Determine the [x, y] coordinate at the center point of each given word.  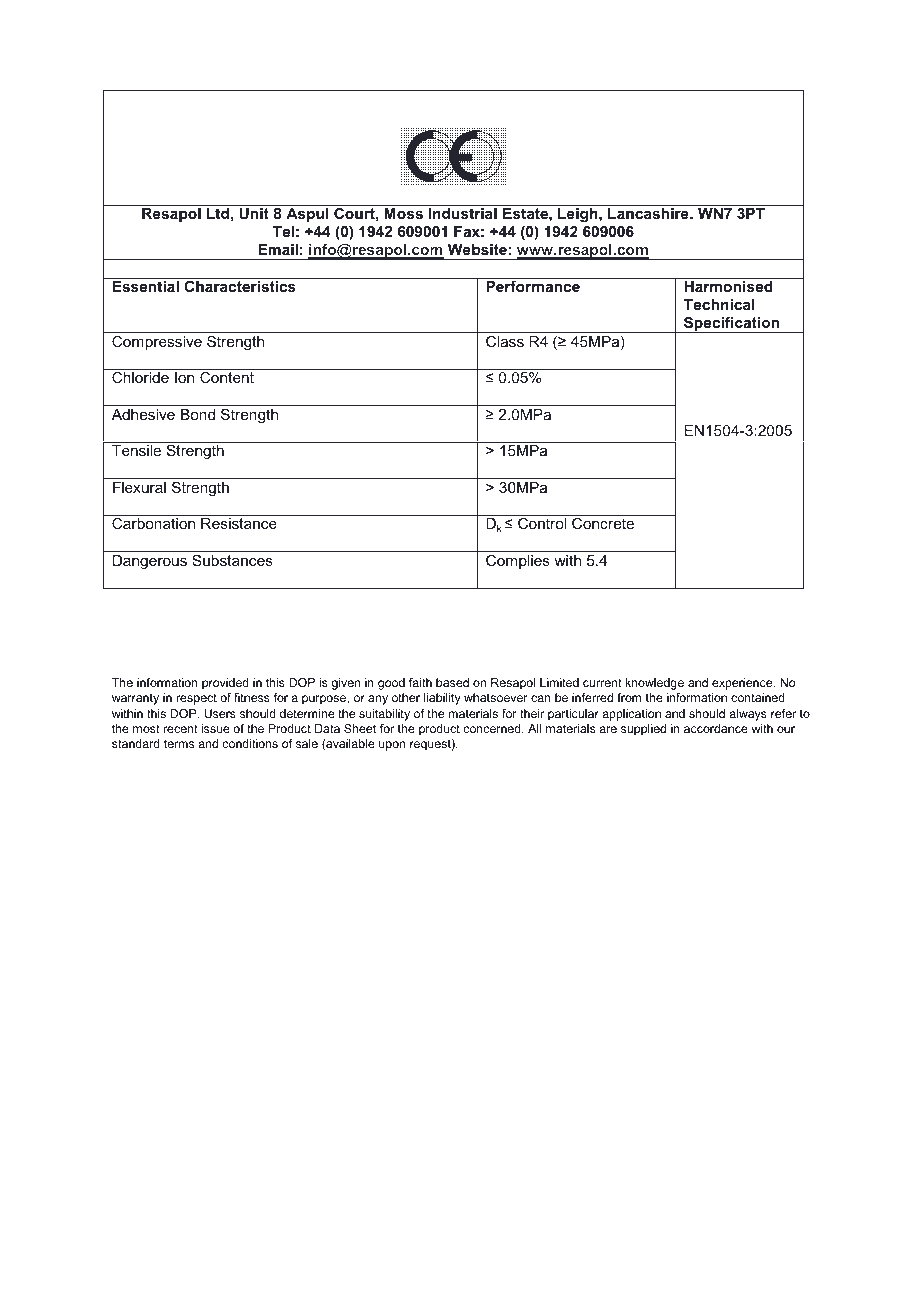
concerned [493, 728]
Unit [254, 213]
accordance [716, 728]
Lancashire [649, 213]
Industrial [463, 213]
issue [216, 728]
